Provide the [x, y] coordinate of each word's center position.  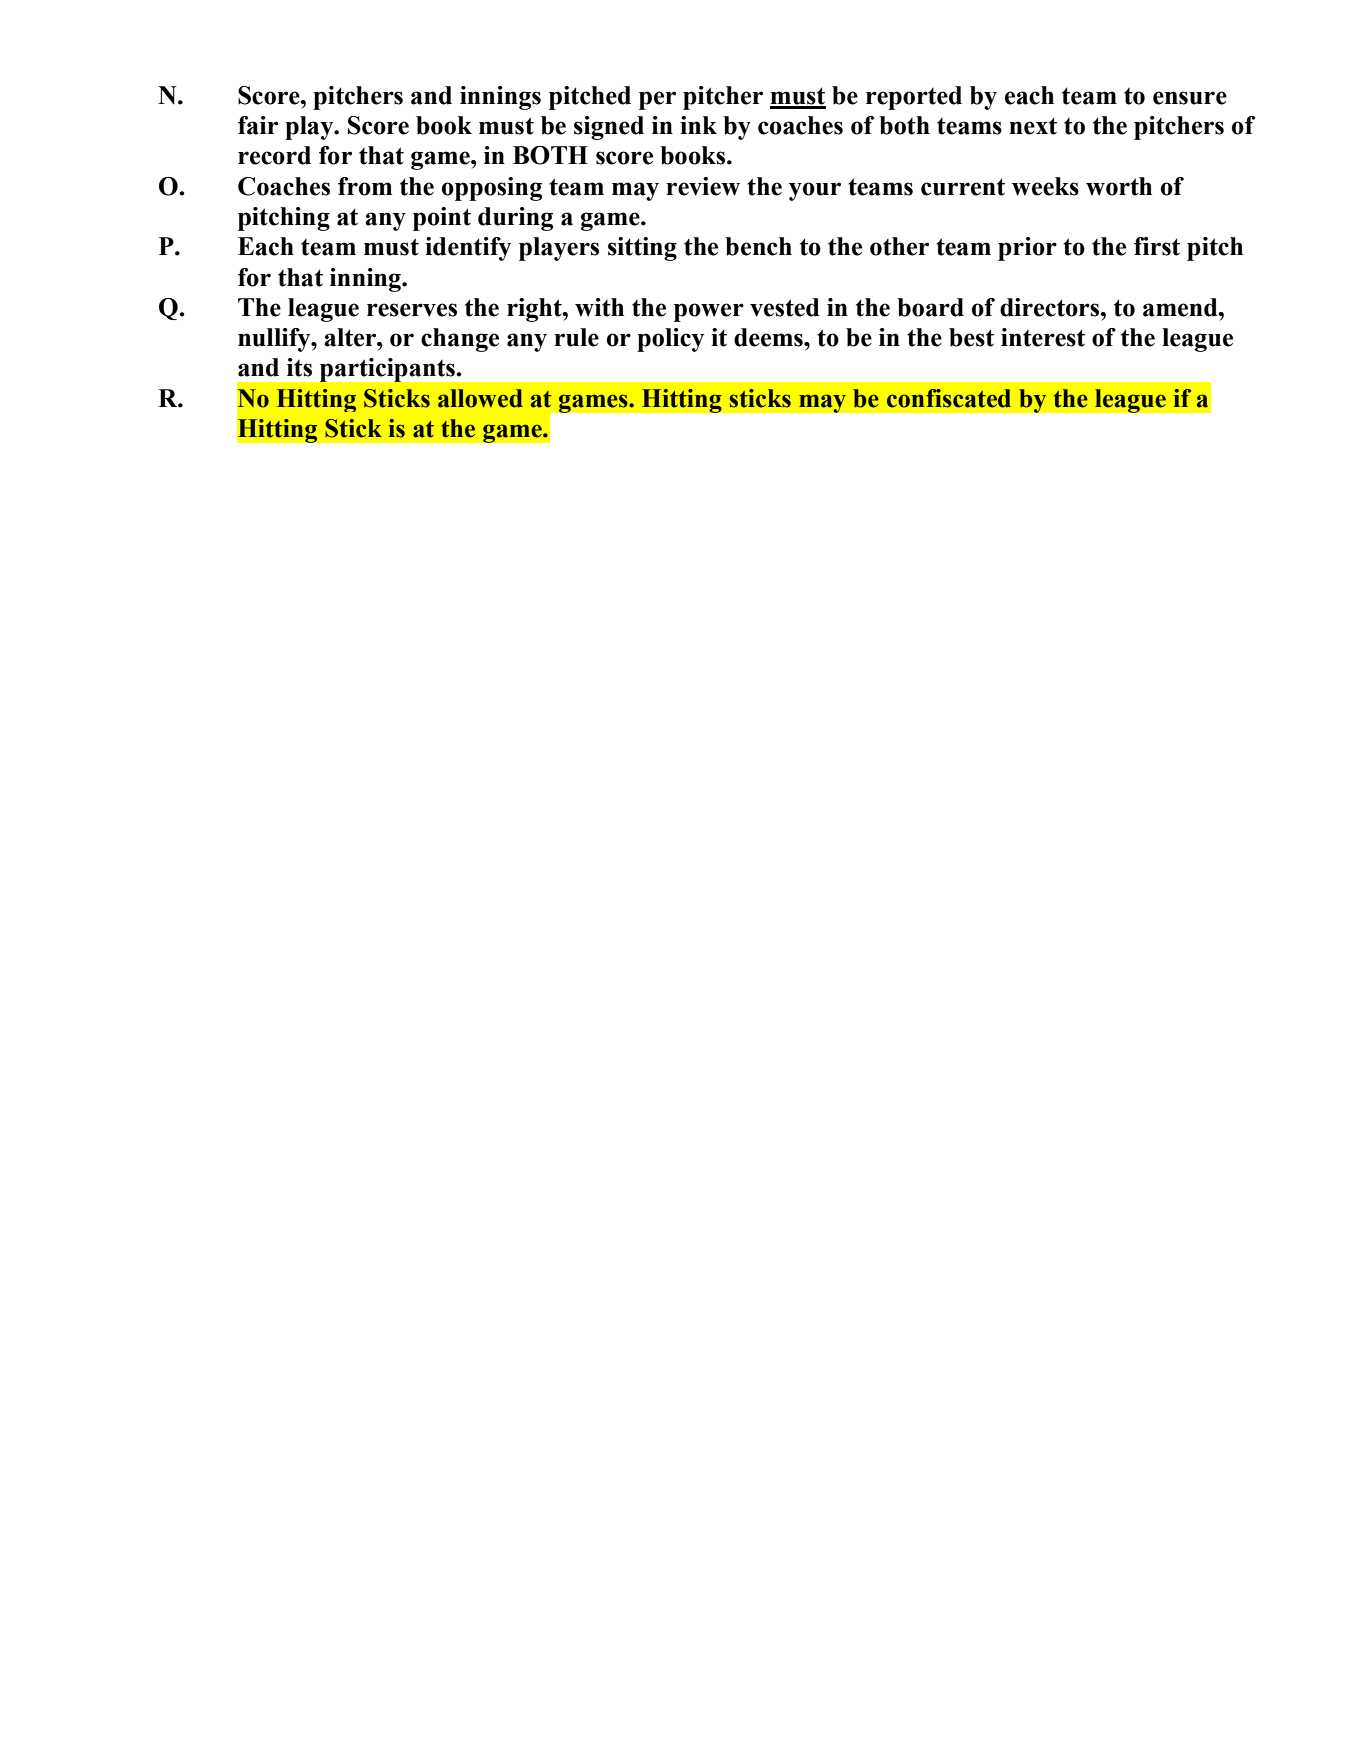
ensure [1190, 98]
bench [758, 246]
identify [468, 249]
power [709, 312]
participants [387, 370]
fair [258, 125]
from [365, 186]
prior [1027, 249]
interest [1043, 337]
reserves [412, 310]
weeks [1045, 186]
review [703, 186]
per [657, 100]
